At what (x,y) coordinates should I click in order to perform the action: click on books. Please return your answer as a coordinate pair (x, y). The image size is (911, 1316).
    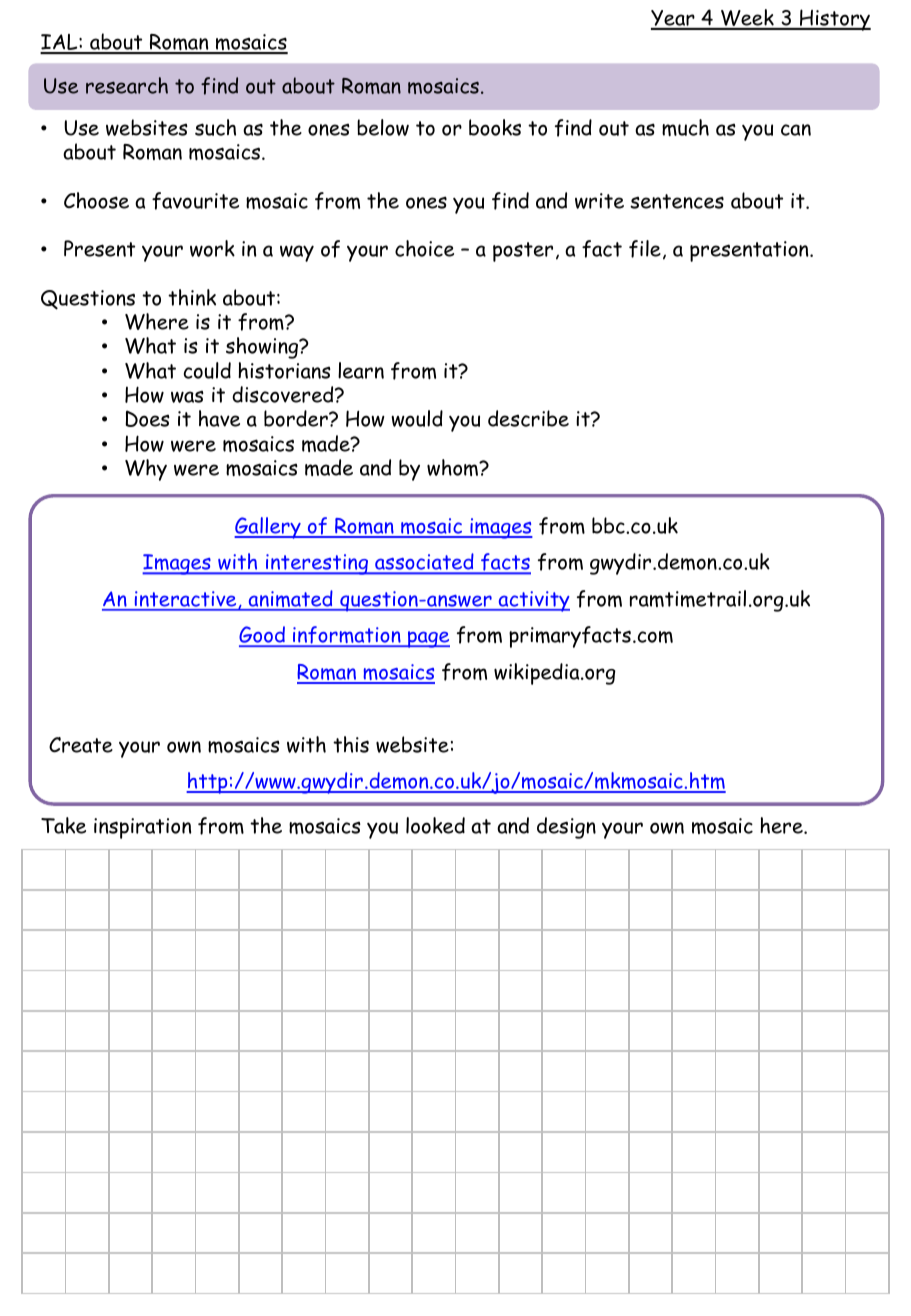
    Looking at the image, I should click on (495, 127).
